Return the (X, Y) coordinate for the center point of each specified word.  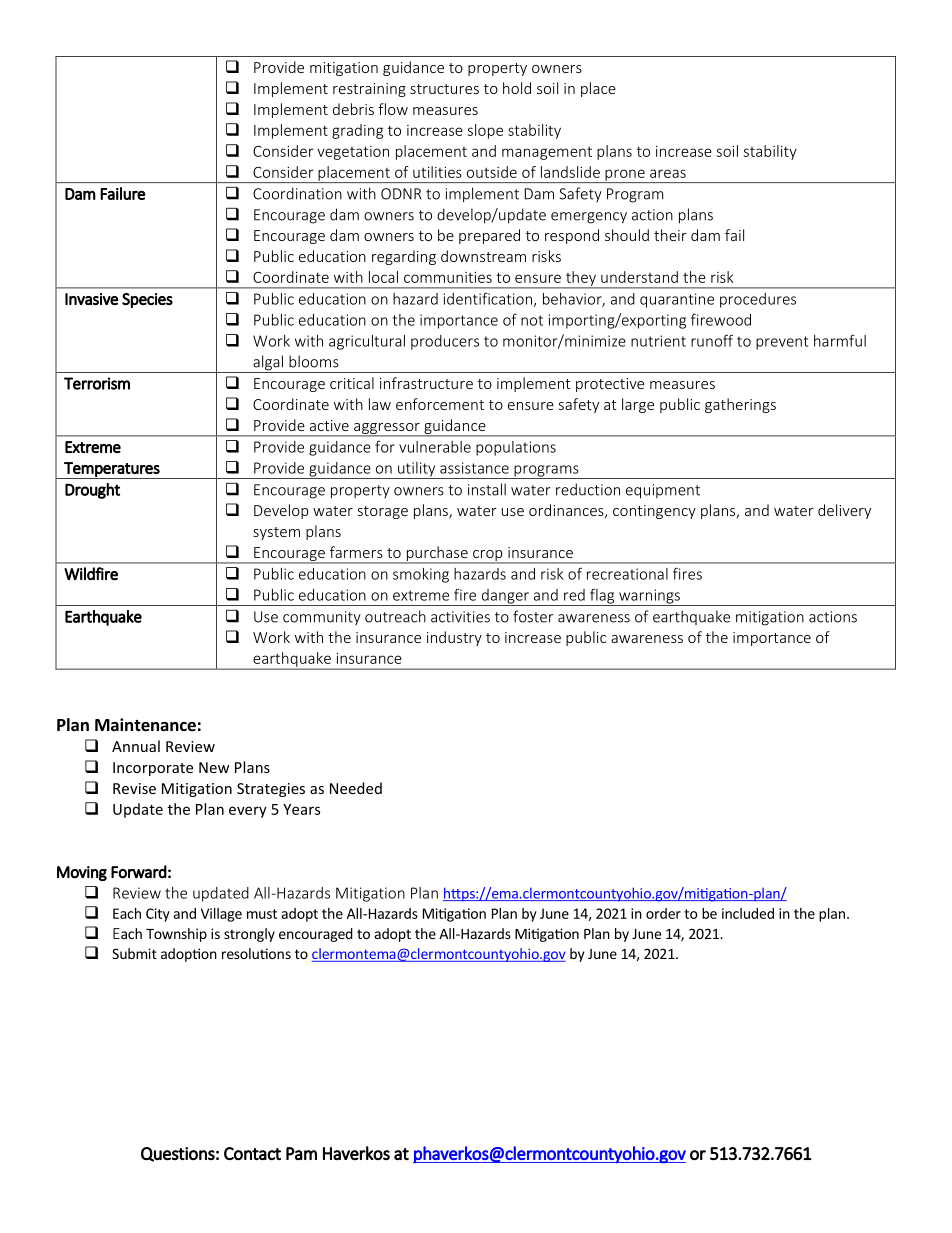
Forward (139, 872)
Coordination (297, 193)
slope (485, 131)
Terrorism (97, 383)
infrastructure (426, 383)
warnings (649, 597)
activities (460, 617)
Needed (356, 788)
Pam (301, 1153)
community (322, 618)
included (748, 913)
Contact (252, 1153)
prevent (782, 343)
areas (668, 173)
